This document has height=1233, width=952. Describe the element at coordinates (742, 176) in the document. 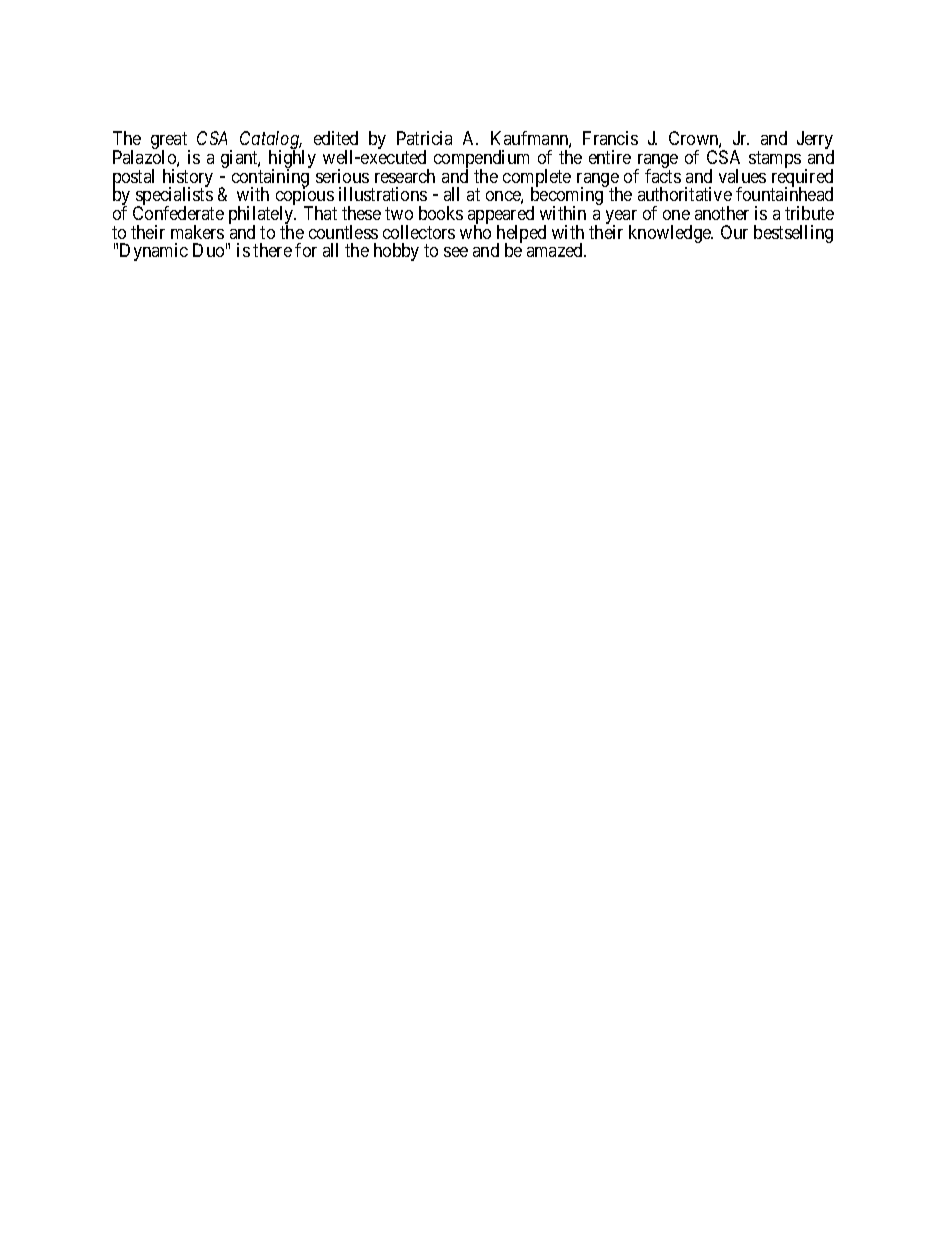

I see `values` at that location.
